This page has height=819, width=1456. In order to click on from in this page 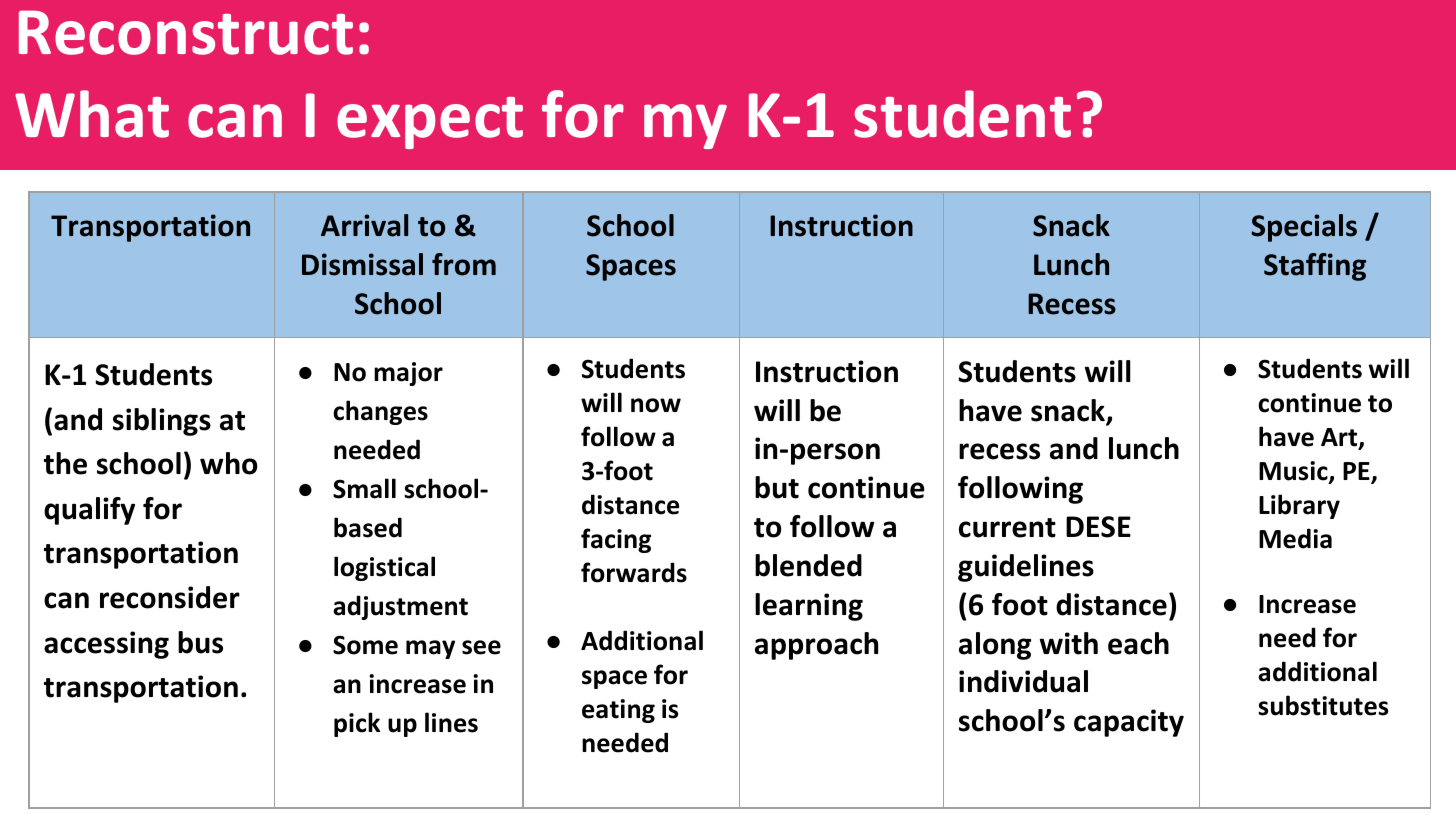, I will do `click(464, 264)`.
